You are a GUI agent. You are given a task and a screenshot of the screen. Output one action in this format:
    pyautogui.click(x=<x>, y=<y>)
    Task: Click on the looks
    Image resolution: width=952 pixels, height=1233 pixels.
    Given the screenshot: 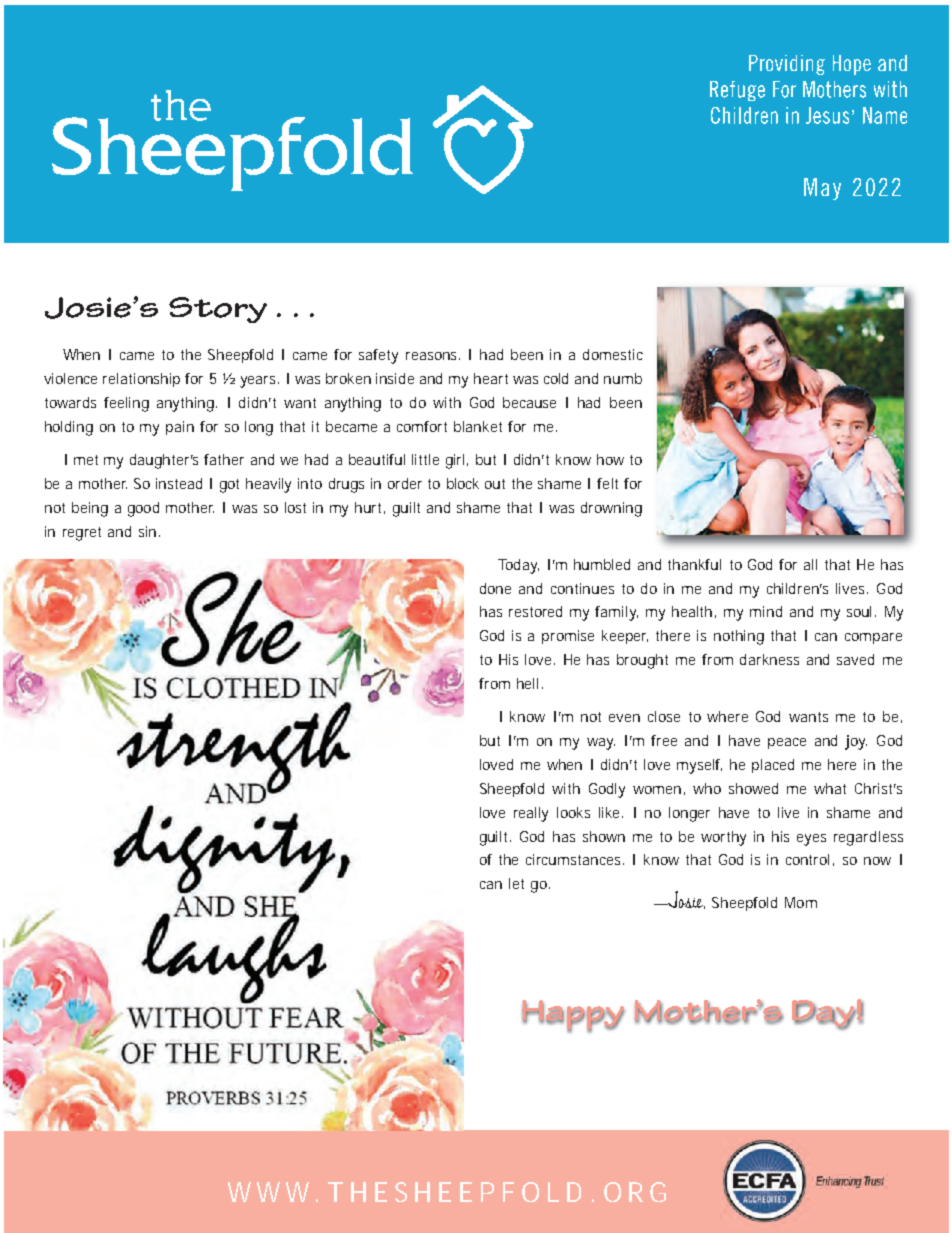 What is the action you would take?
    pyautogui.click(x=573, y=812)
